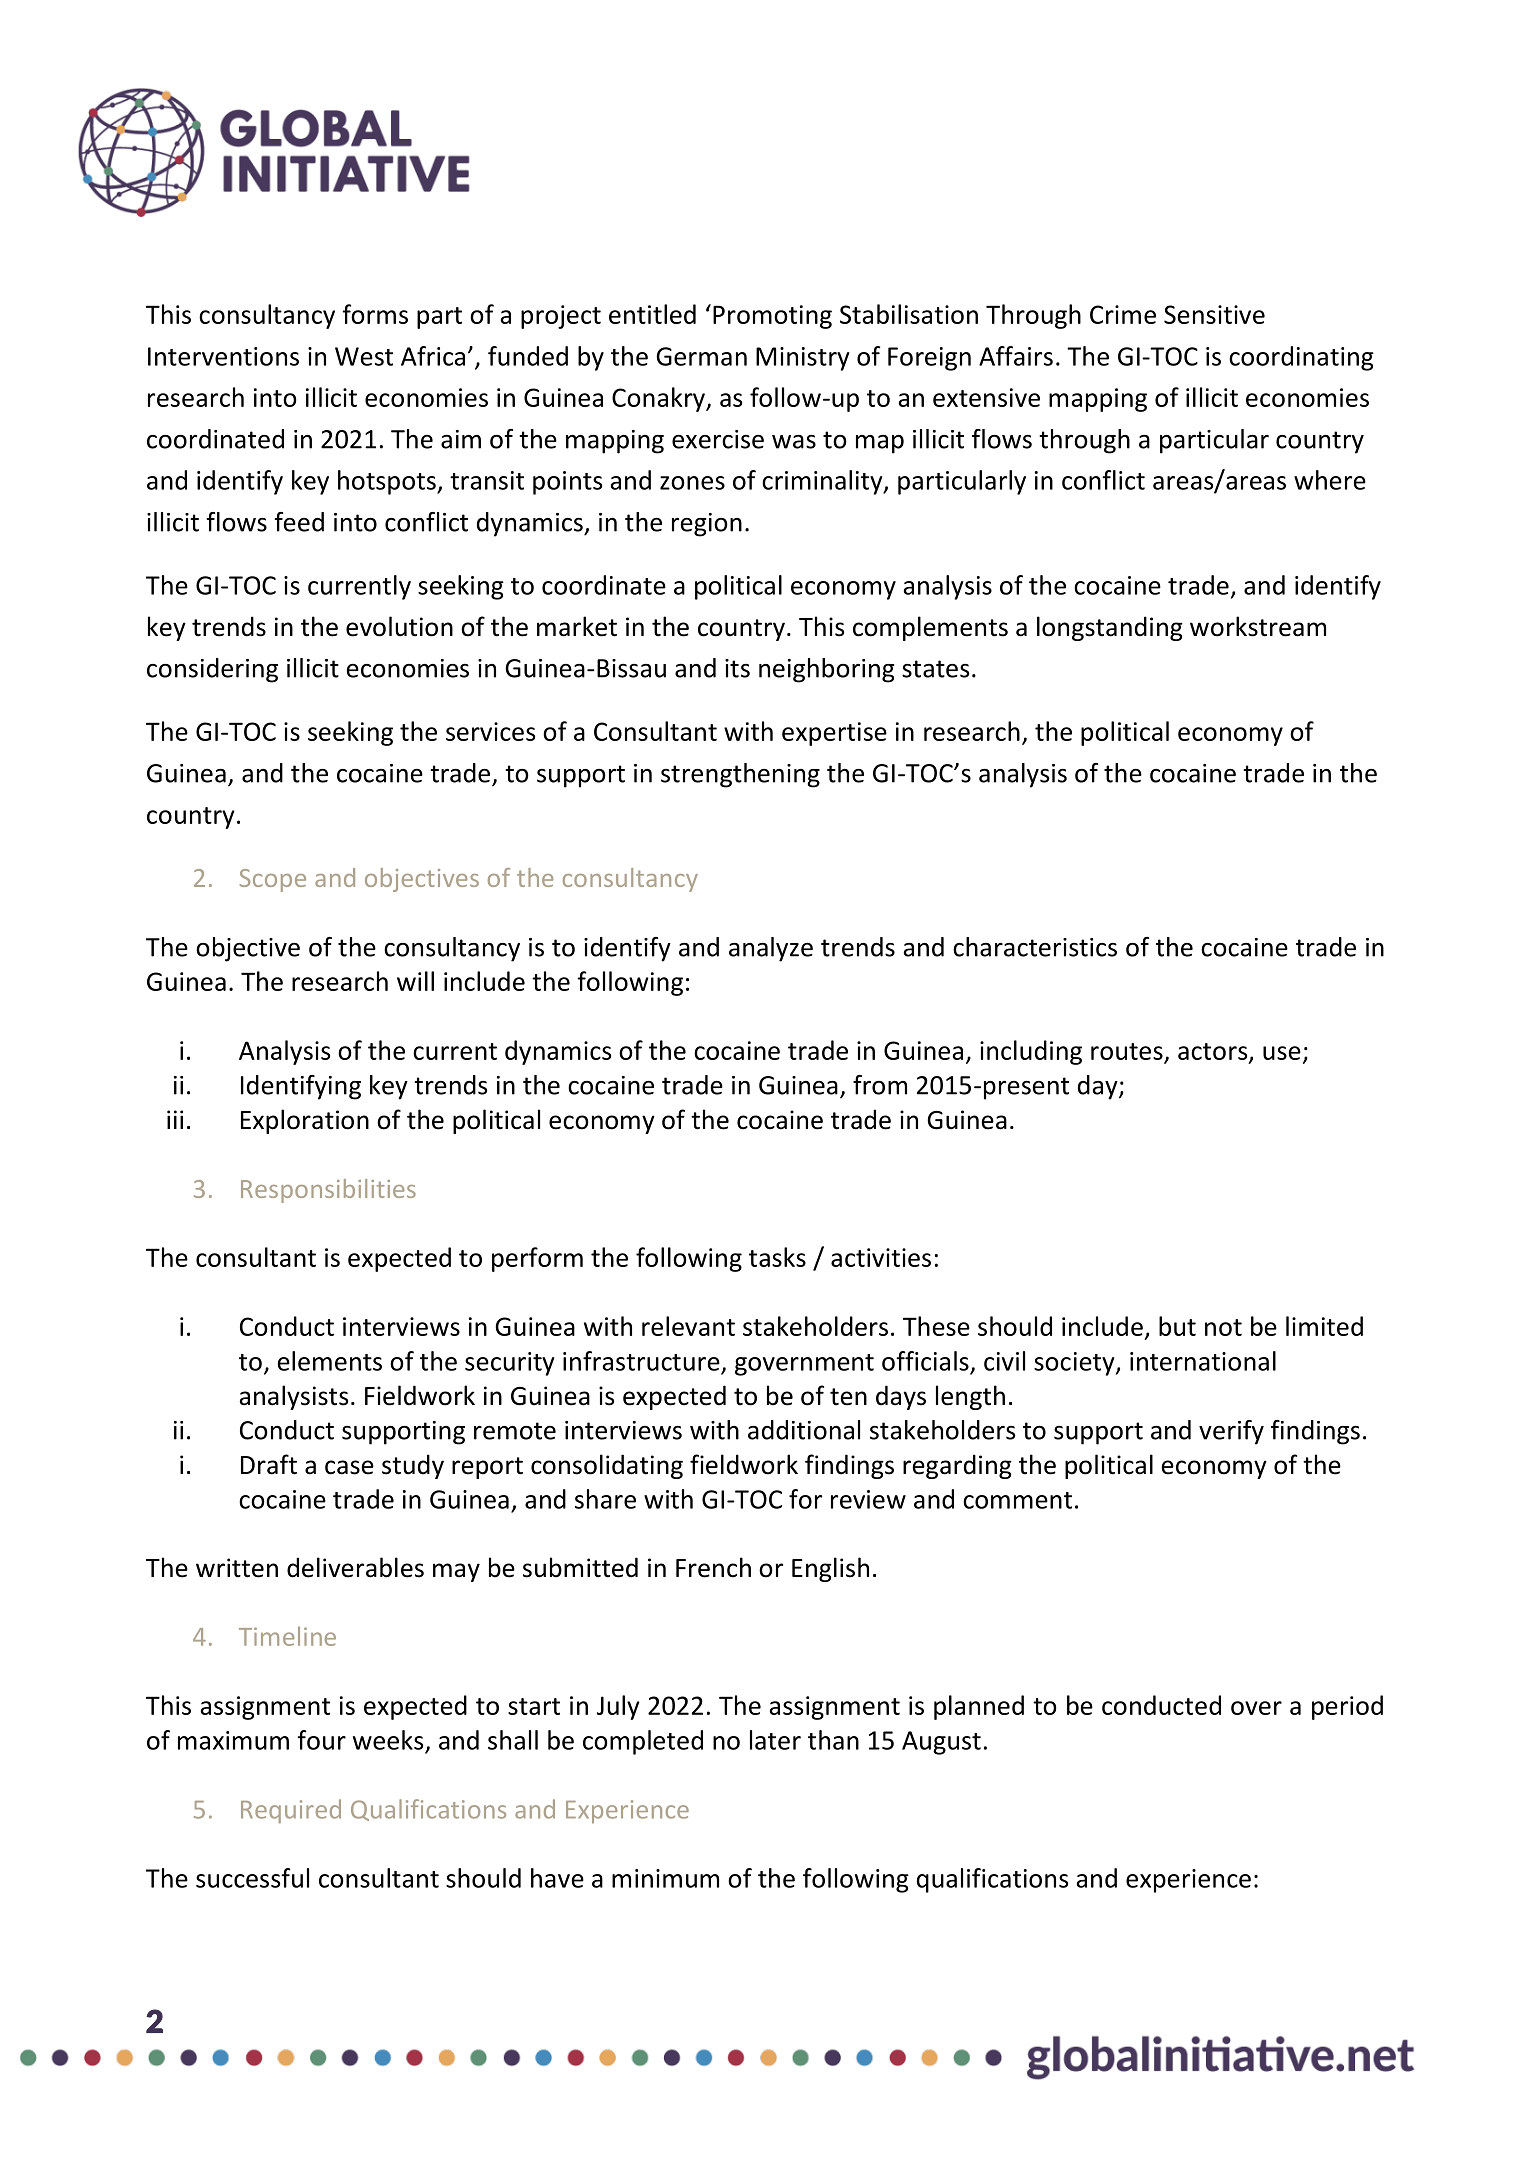 The image size is (1531, 2167). Describe the element at coordinates (291, 1811) in the page. I see `Required` at that location.
